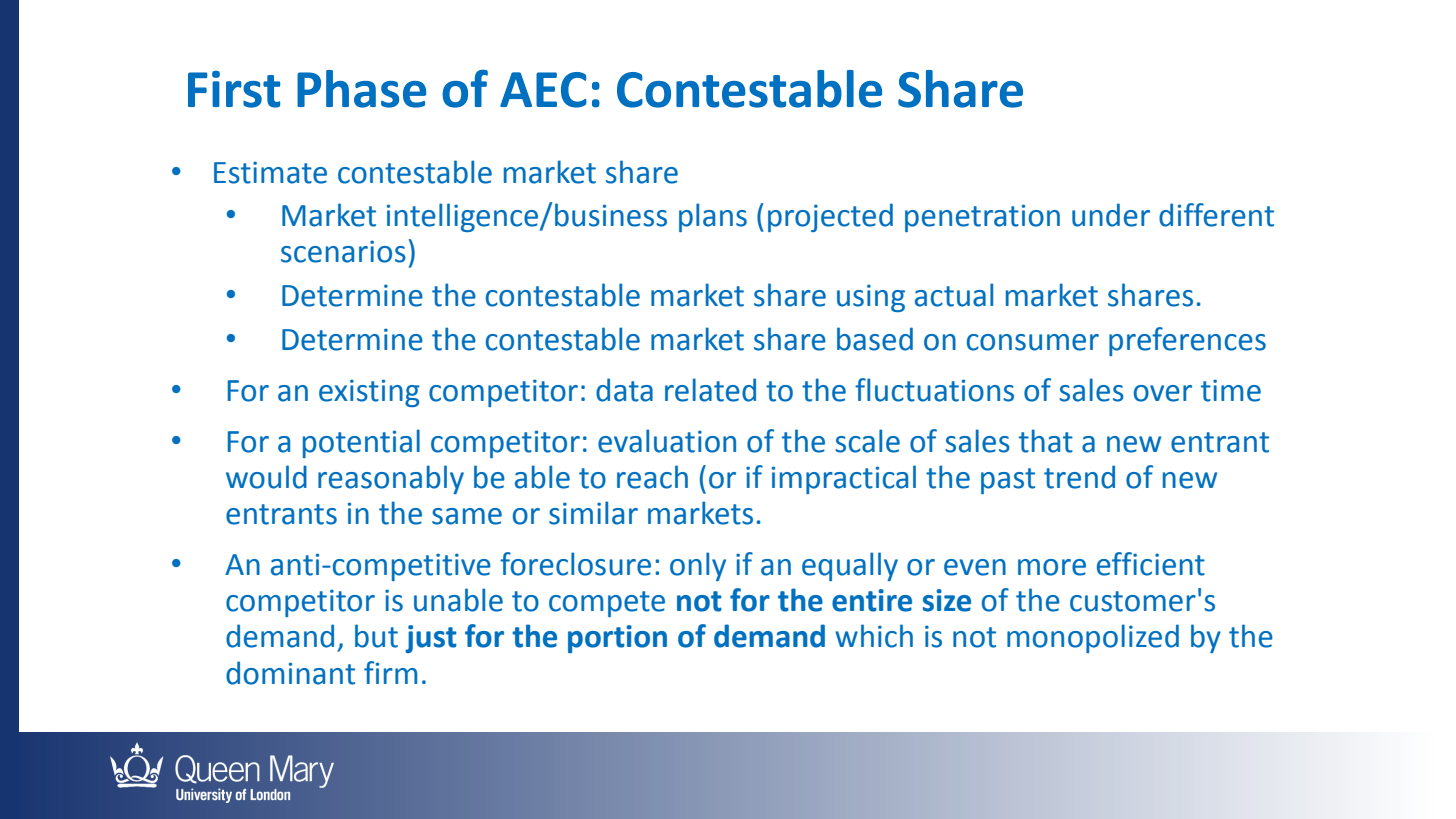  What do you see at coordinates (390, 672) in the screenshot?
I see `firm` at bounding box center [390, 672].
